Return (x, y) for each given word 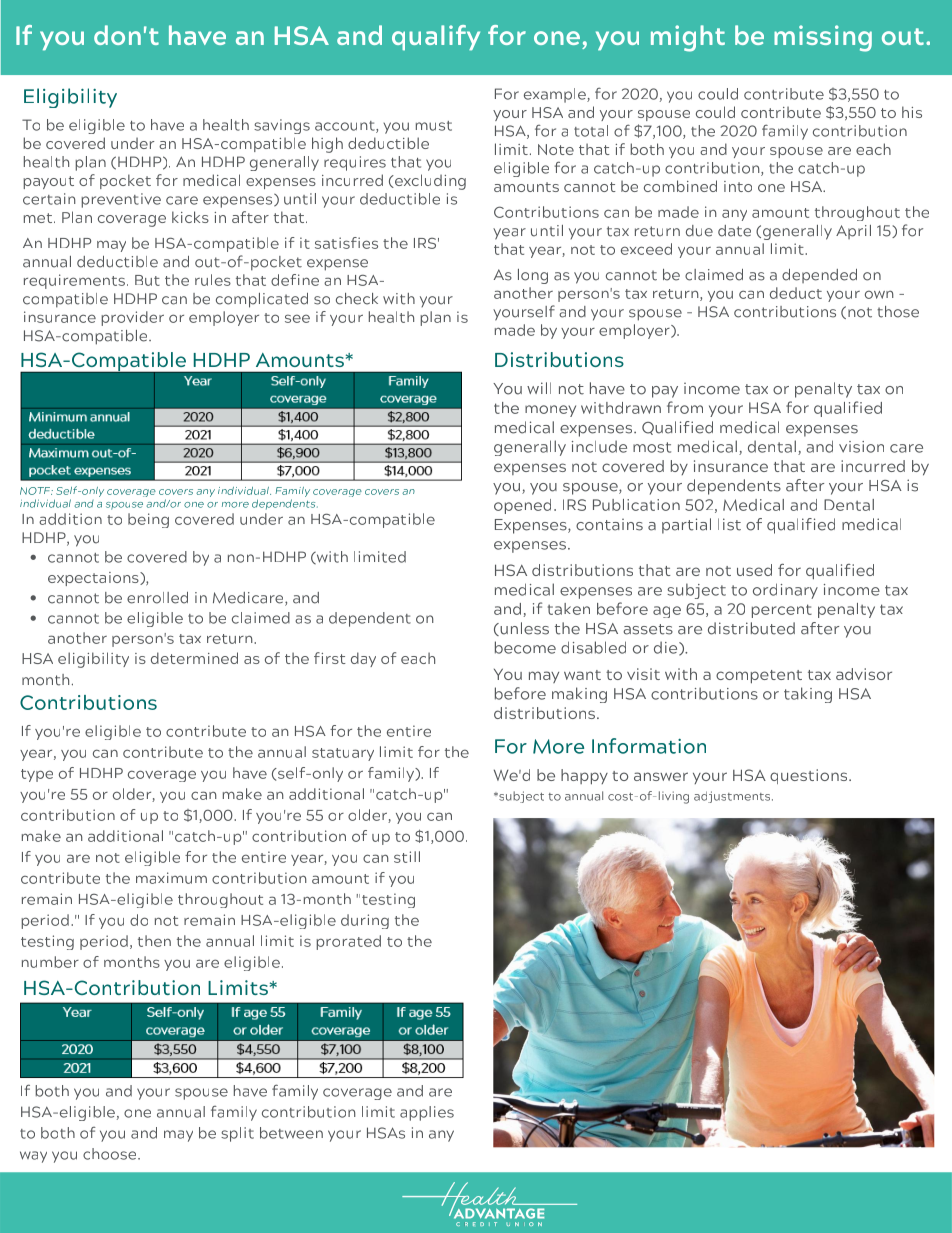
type (37, 775)
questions (810, 776)
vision (861, 447)
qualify (436, 38)
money (550, 411)
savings (282, 126)
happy (584, 777)
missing (823, 38)
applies (427, 1113)
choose (111, 1154)
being (148, 520)
